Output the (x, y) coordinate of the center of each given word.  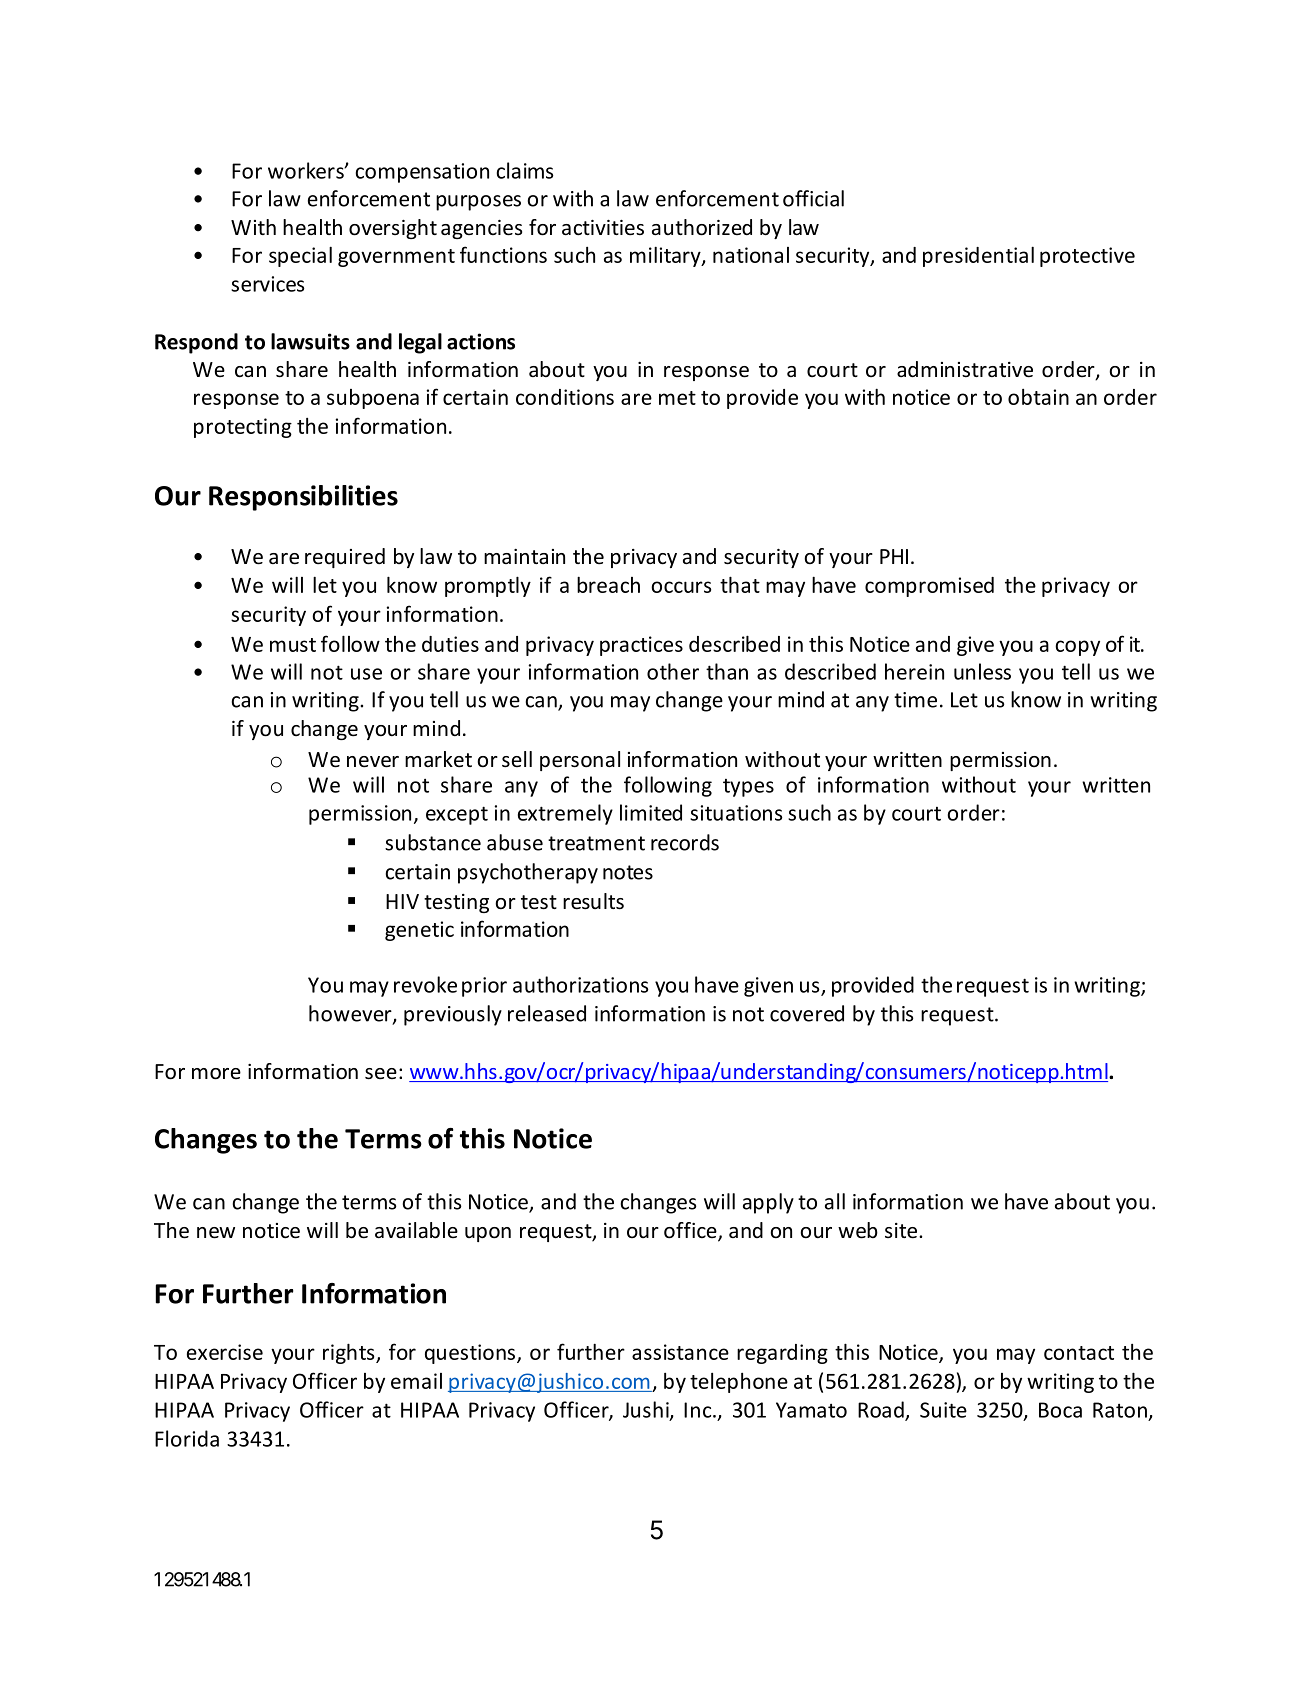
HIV (402, 901)
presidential (978, 256)
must (293, 645)
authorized (702, 227)
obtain (1038, 397)
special (300, 256)
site (901, 1231)
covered (807, 1013)
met (677, 398)
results (593, 901)
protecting (243, 428)
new (216, 1233)
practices (641, 646)
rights (350, 1353)
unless (982, 671)
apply (768, 1203)
